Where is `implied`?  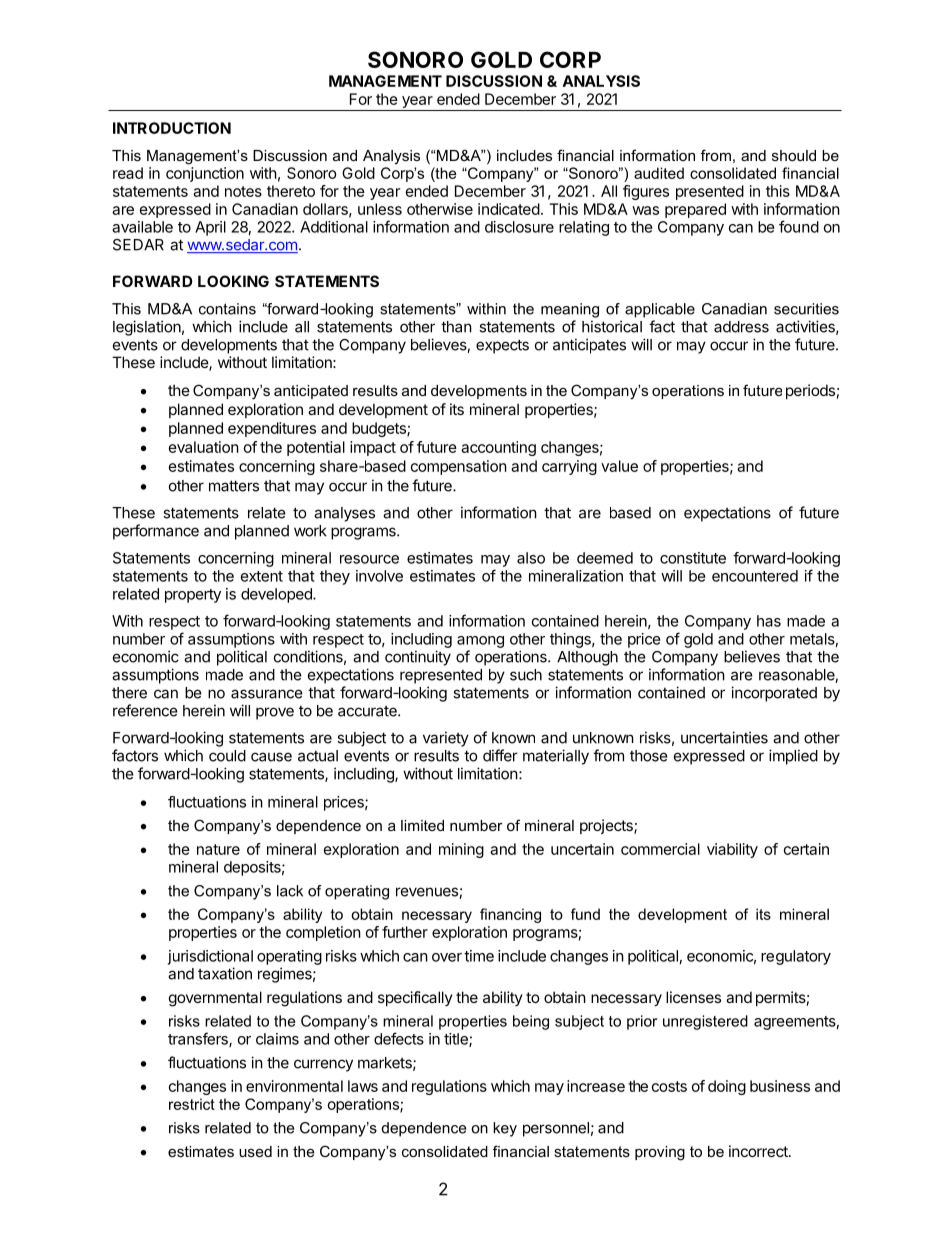
implied is located at coordinates (793, 757).
